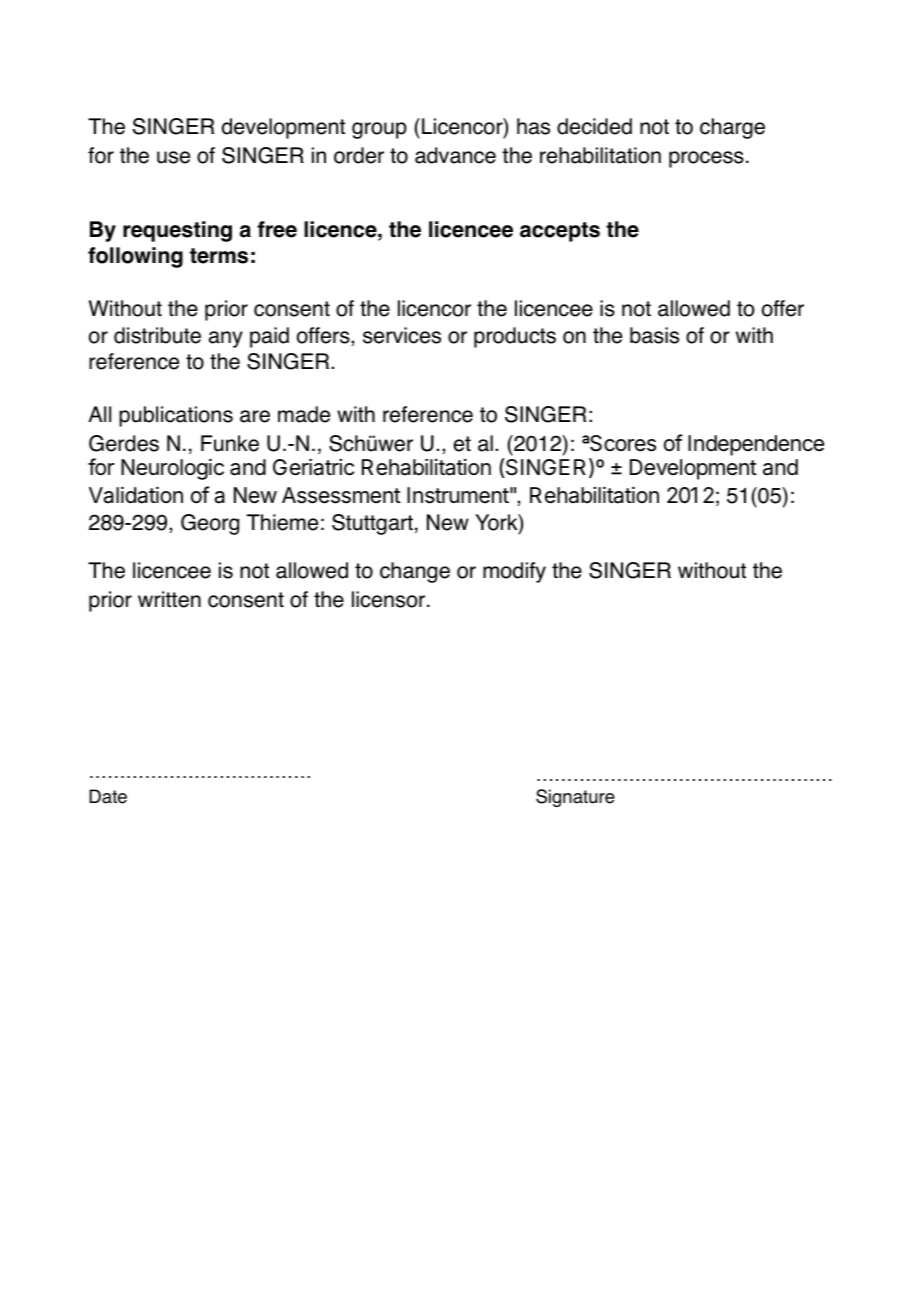 The height and width of the page is (1308, 924). I want to click on modify, so click(514, 572).
